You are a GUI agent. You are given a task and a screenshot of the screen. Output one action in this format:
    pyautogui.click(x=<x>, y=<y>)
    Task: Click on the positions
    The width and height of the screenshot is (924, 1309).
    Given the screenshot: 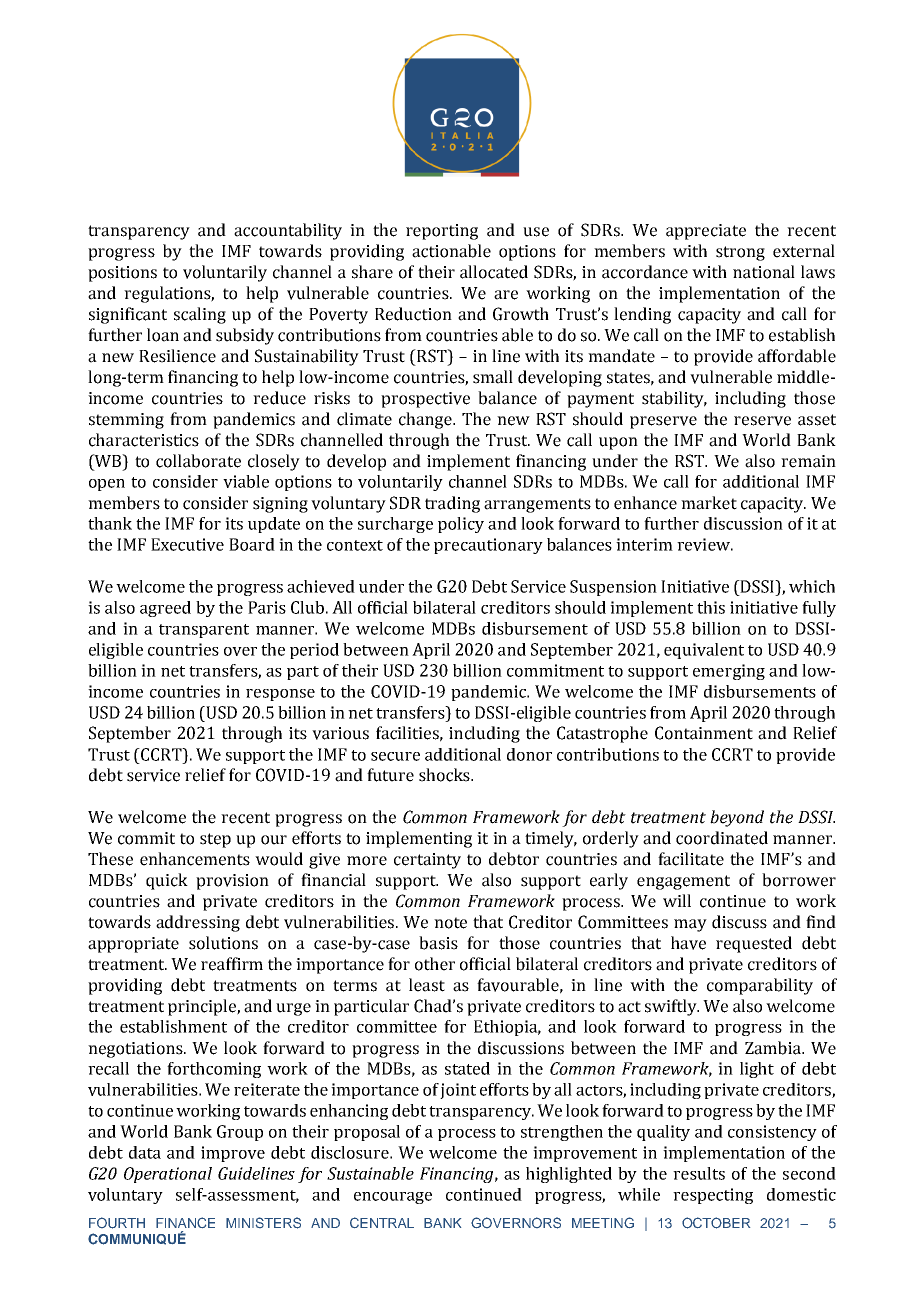 What is the action you would take?
    pyautogui.click(x=122, y=274)
